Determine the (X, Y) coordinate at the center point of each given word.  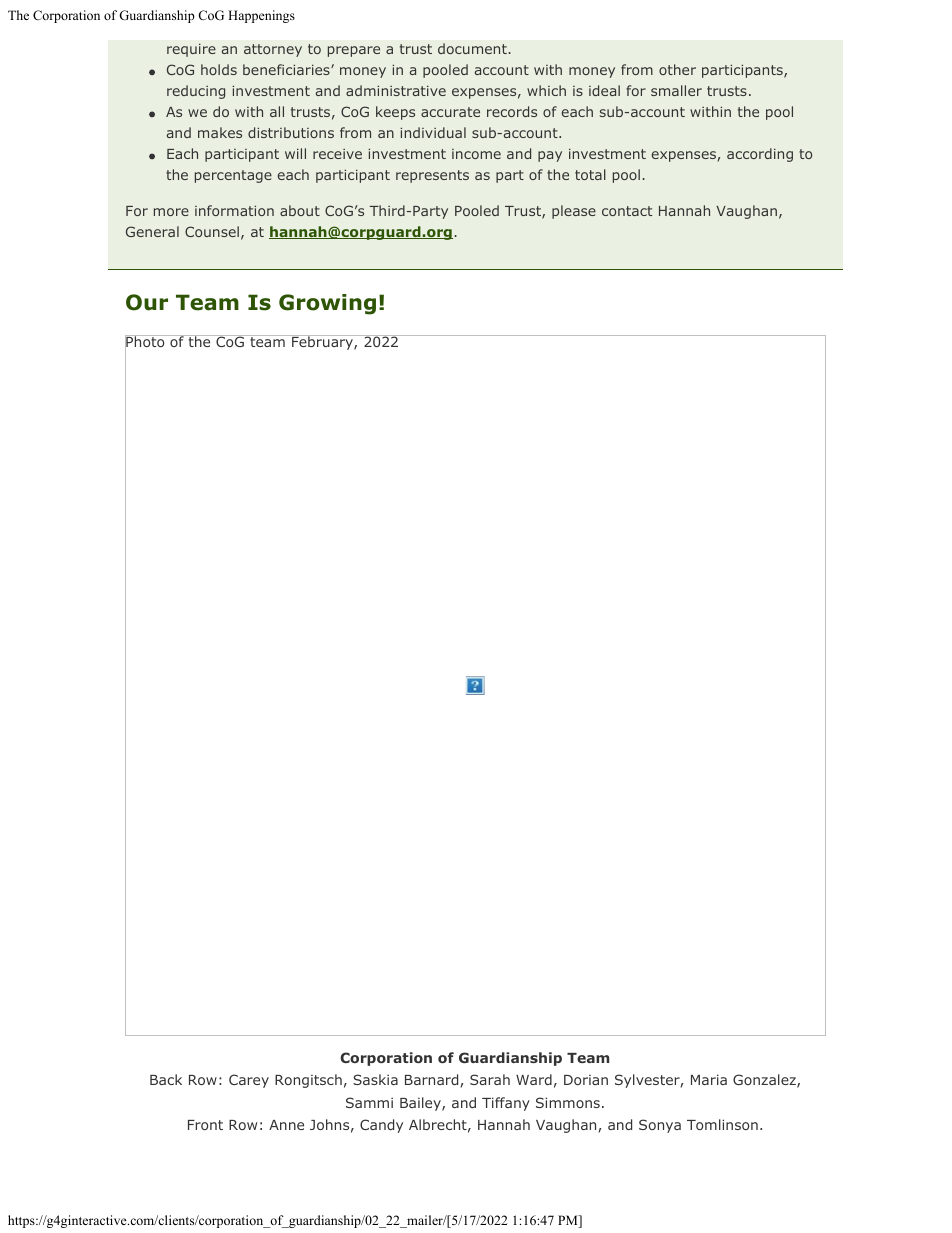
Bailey (421, 1104)
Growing (327, 304)
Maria (709, 1079)
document (473, 48)
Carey (249, 1081)
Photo (146, 343)
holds (219, 69)
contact (627, 211)
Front (205, 1125)
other (677, 69)
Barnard (431, 1079)
